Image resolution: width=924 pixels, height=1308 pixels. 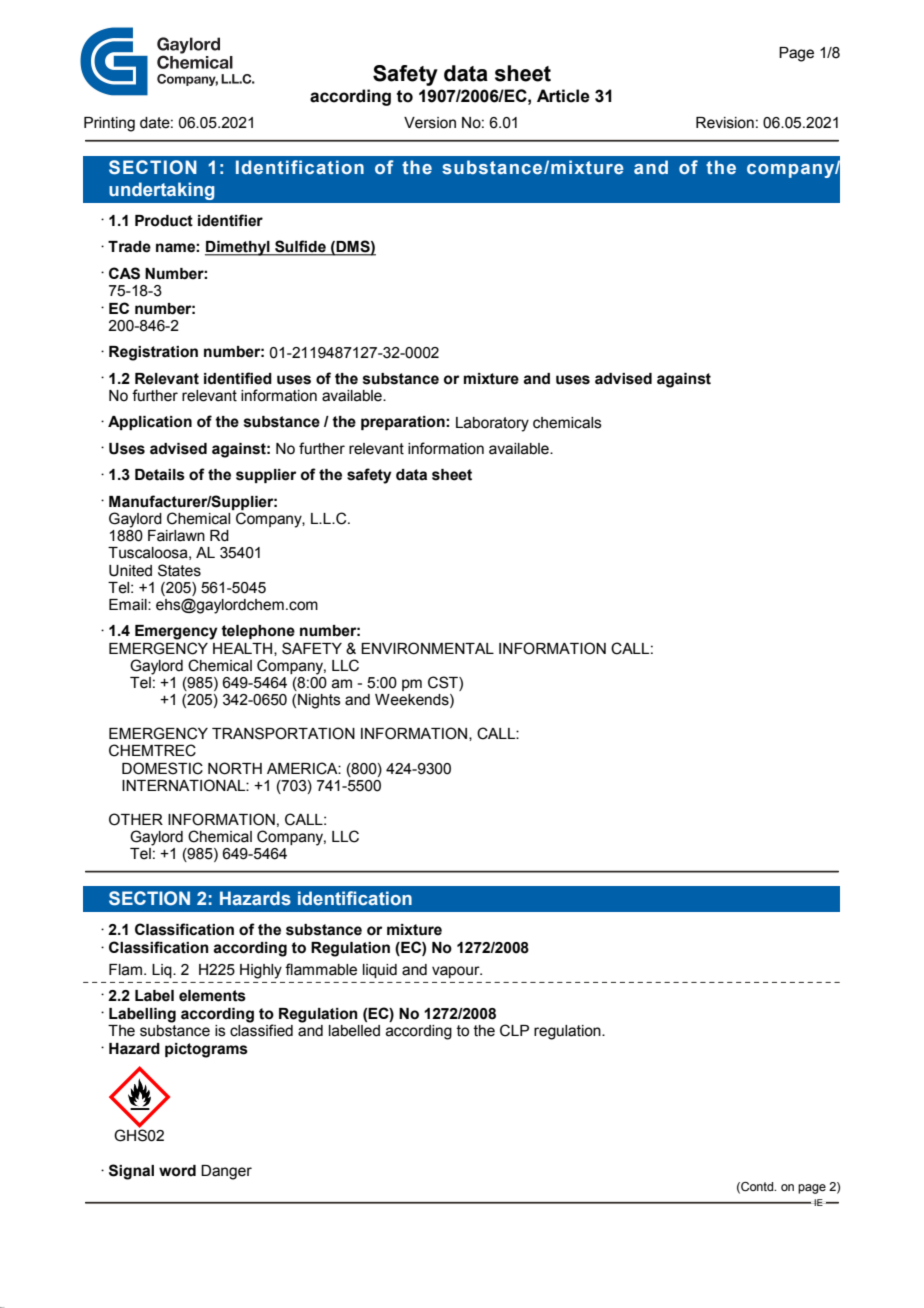 I want to click on HEALTH, so click(x=244, y=649).
